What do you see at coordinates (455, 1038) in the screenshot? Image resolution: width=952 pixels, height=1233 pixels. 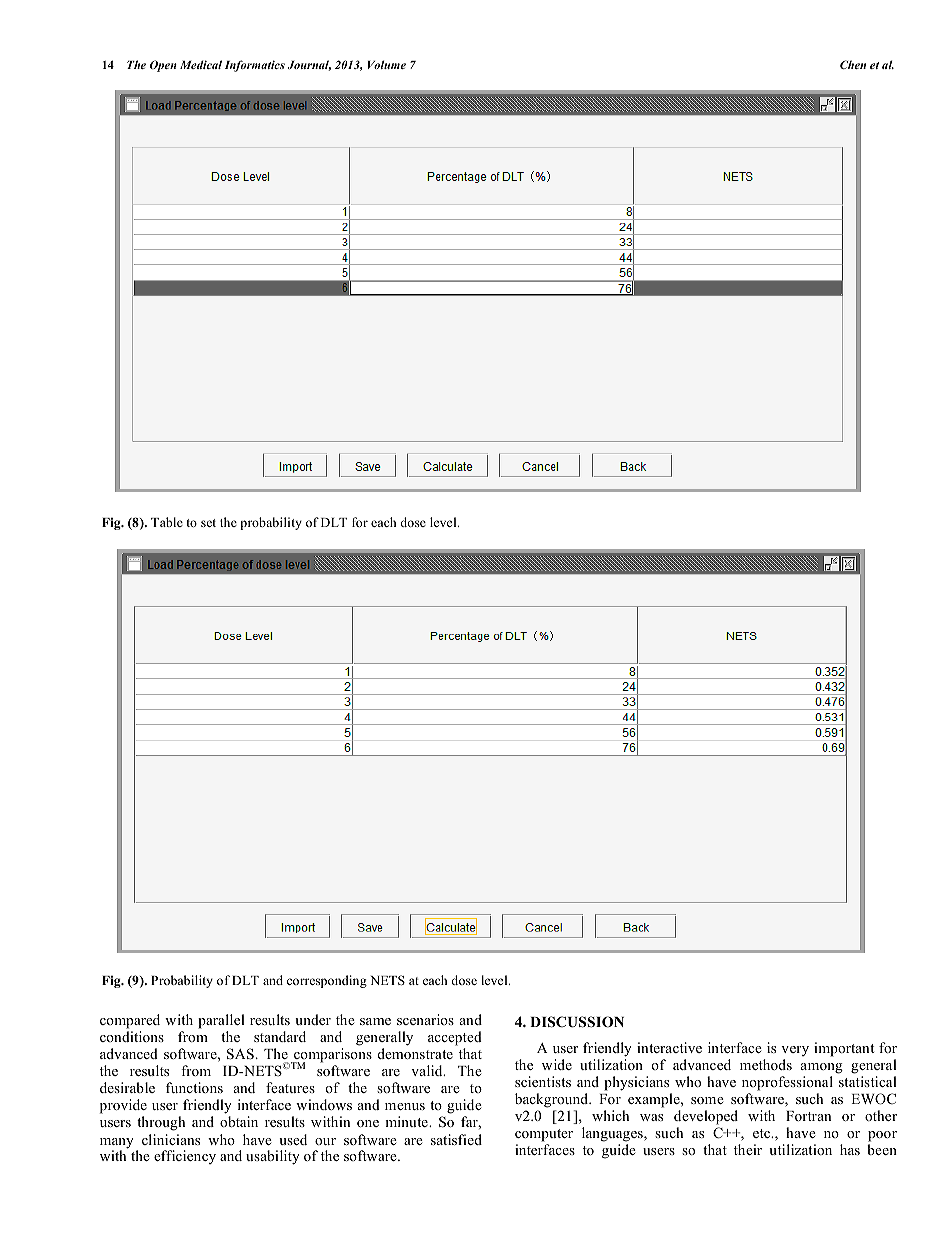 I see `accepted` at bounding box center [455, 1038].
